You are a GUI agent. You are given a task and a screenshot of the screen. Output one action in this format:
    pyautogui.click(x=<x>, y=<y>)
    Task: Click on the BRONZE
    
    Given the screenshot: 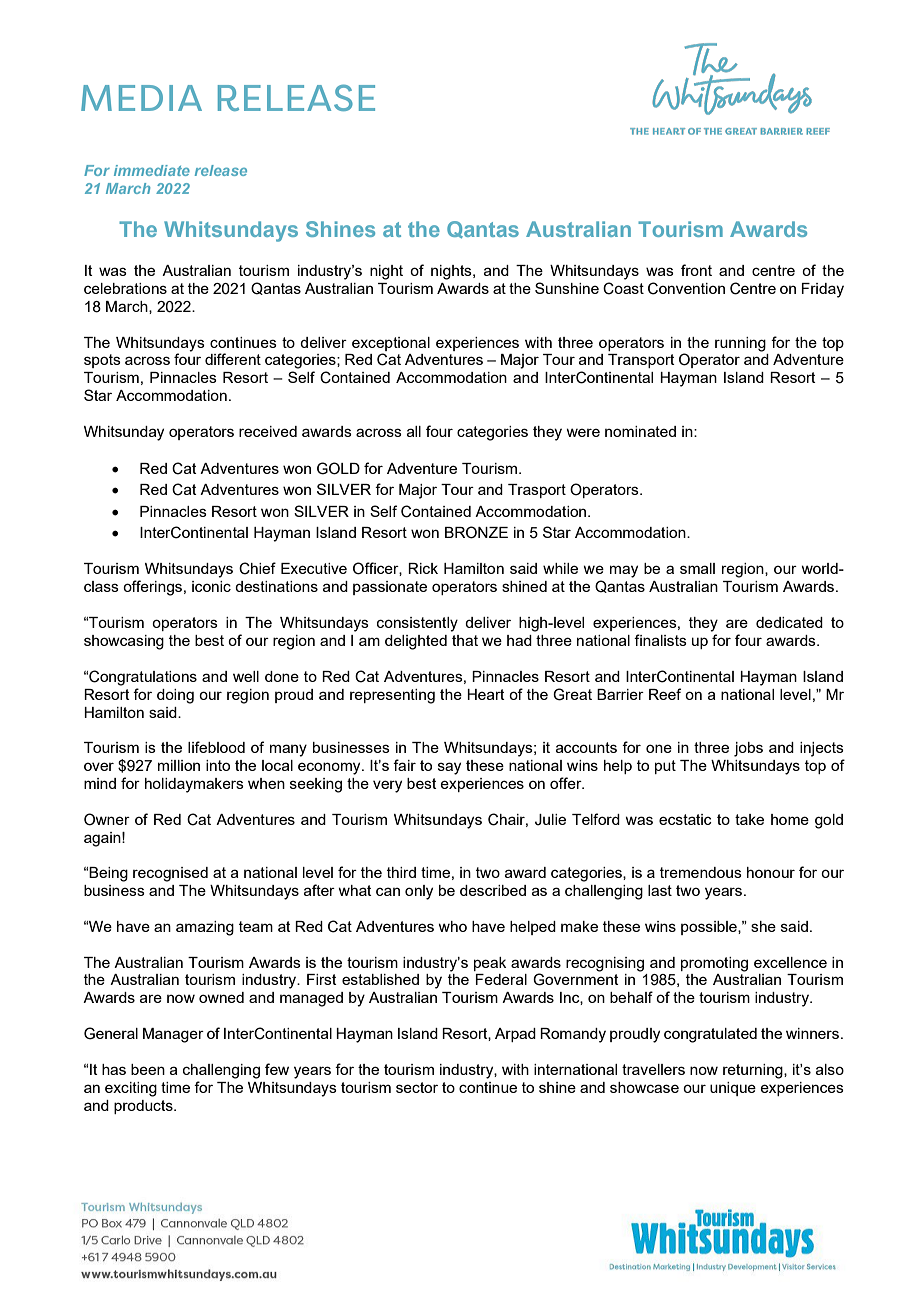 What is the action you would take?
    pyautogui.click(x=476, y=532)
